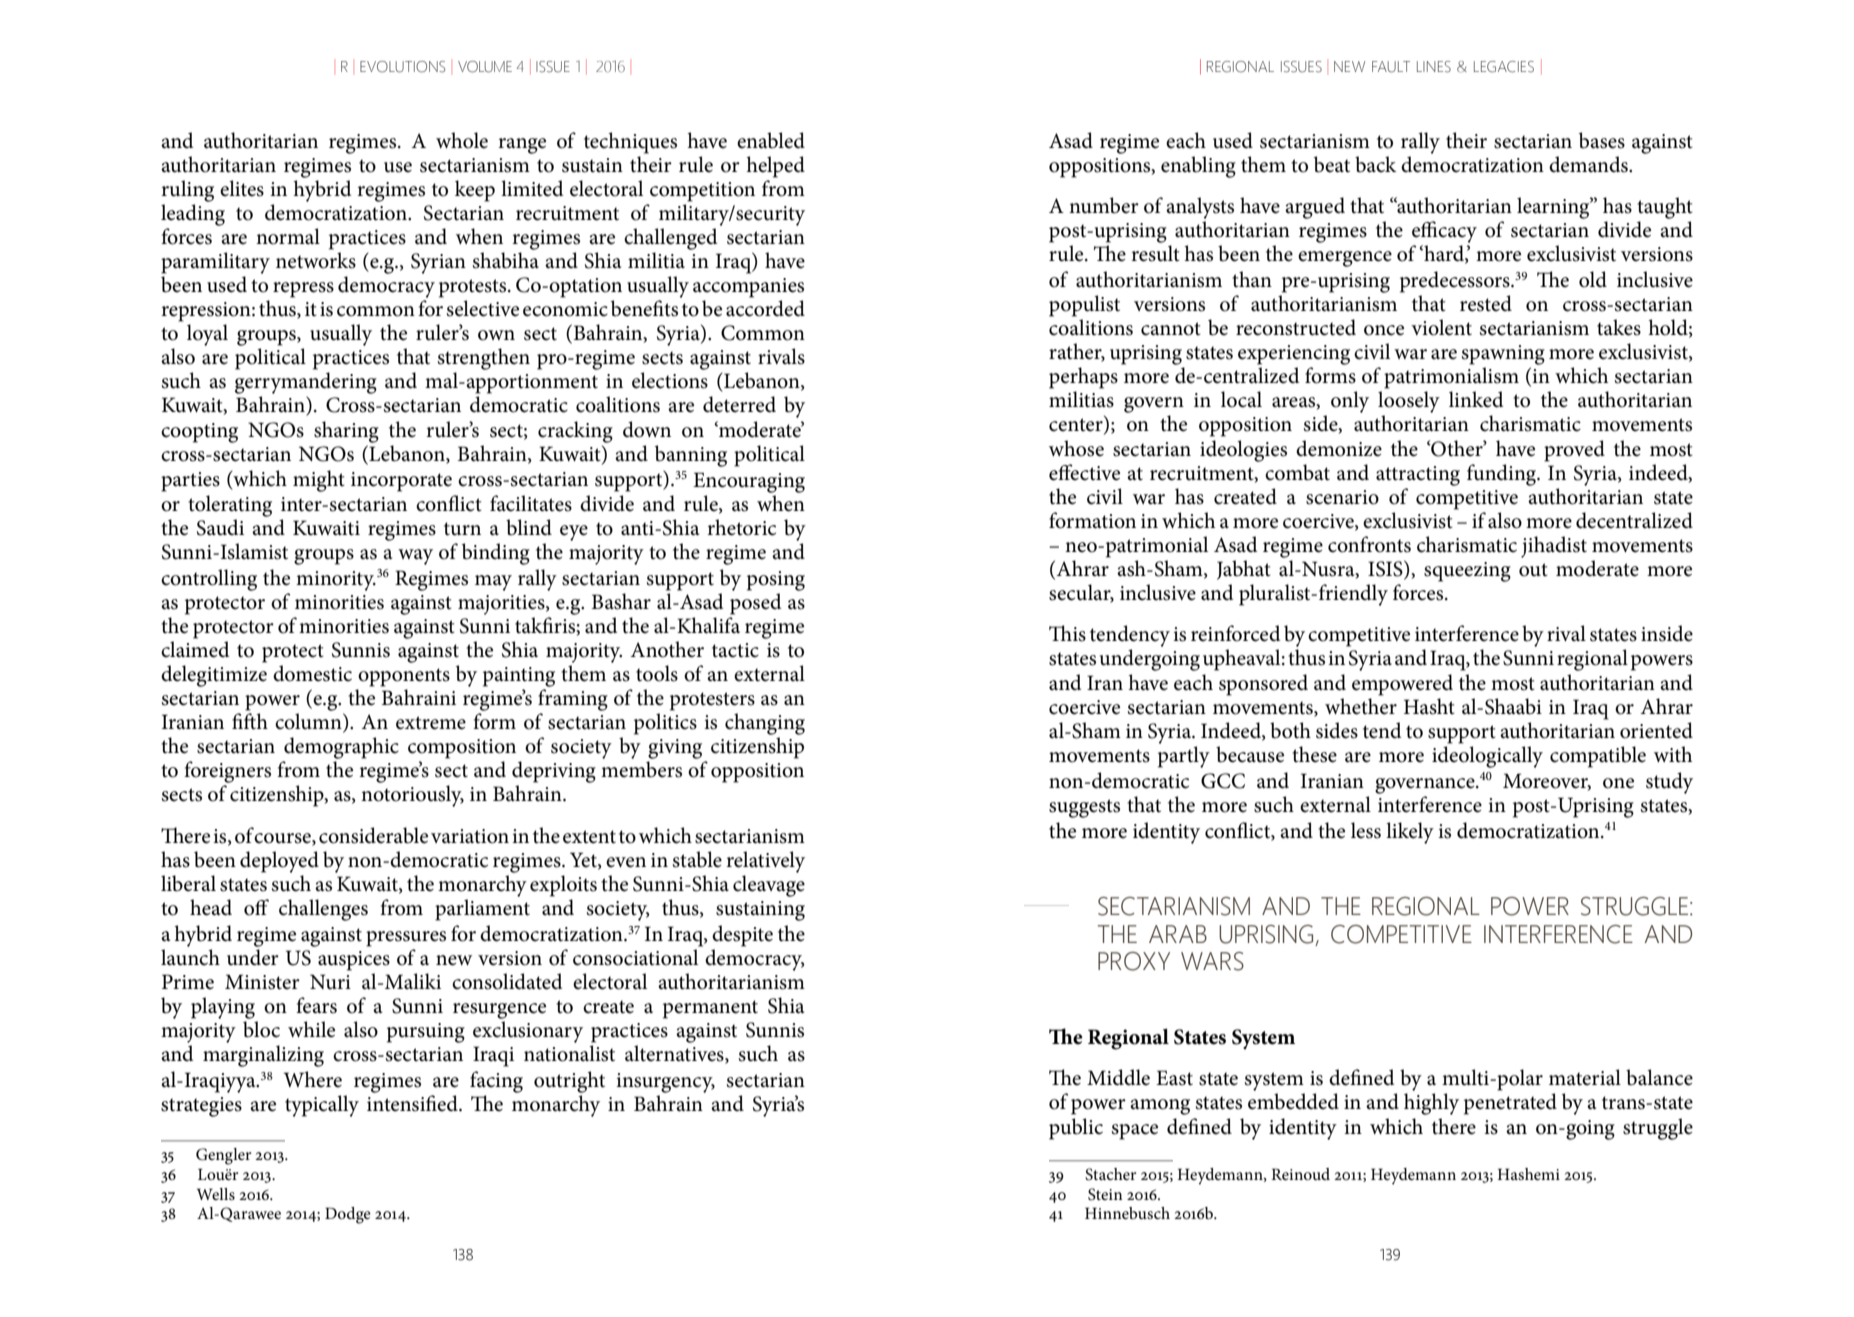 This screenshot has height=1317, width=1854. I want to click on whose, so click(1076, 448).
